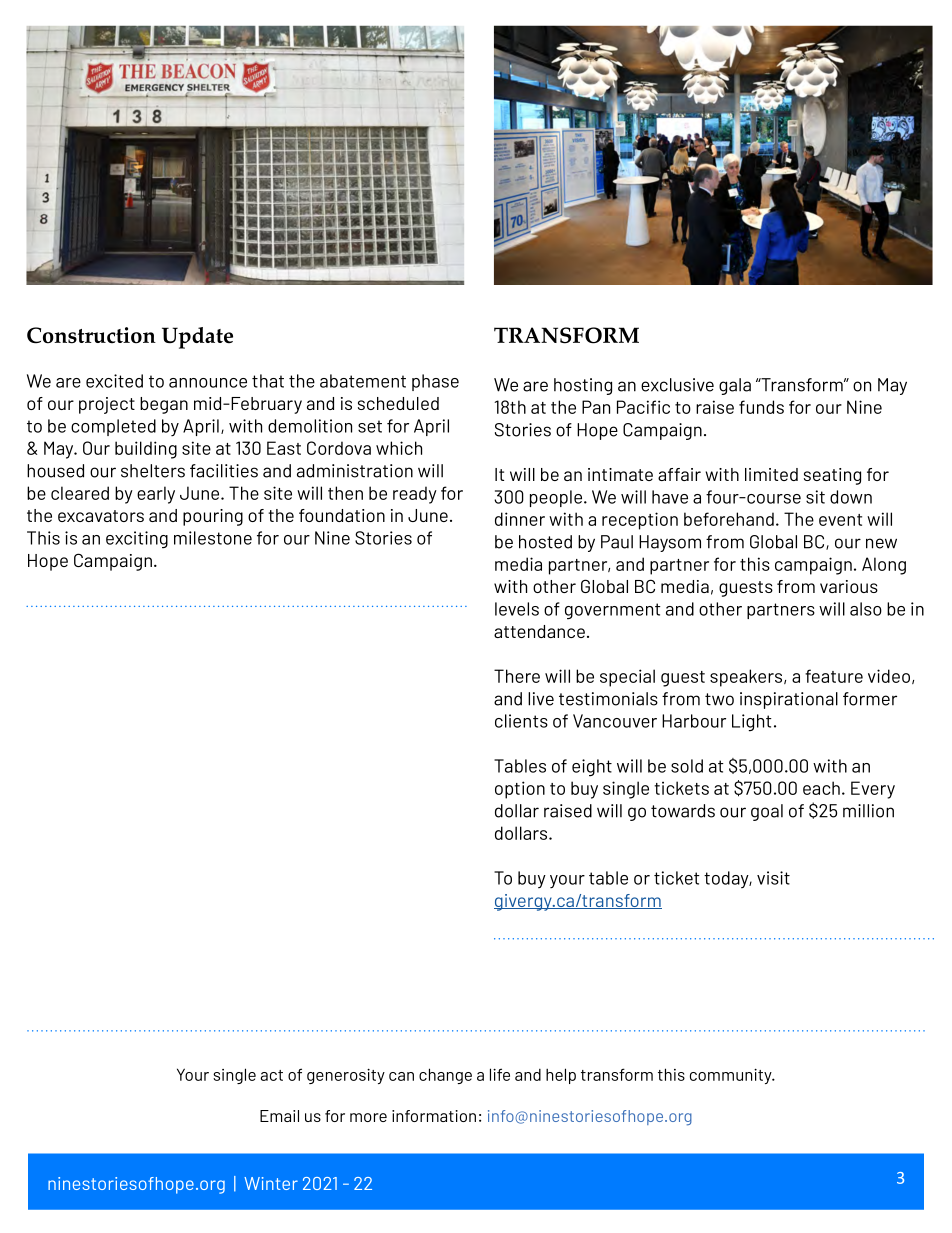  What do you see at coordinates (735, 386) in the page?
I see `gala` at bounding box center [735, 386].
